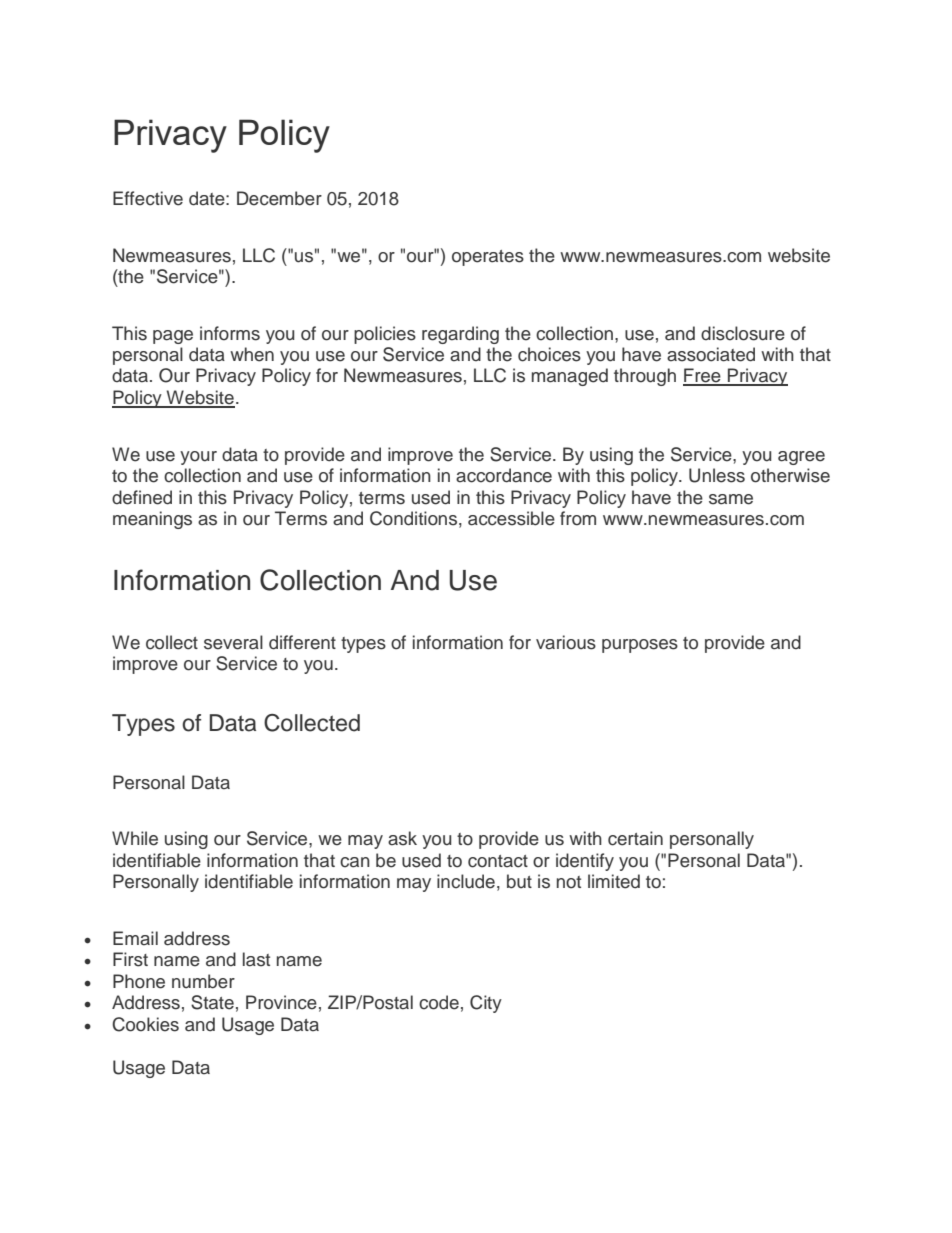 The image size is (952, 1233). I want to click on State, so click(212, 1002).
